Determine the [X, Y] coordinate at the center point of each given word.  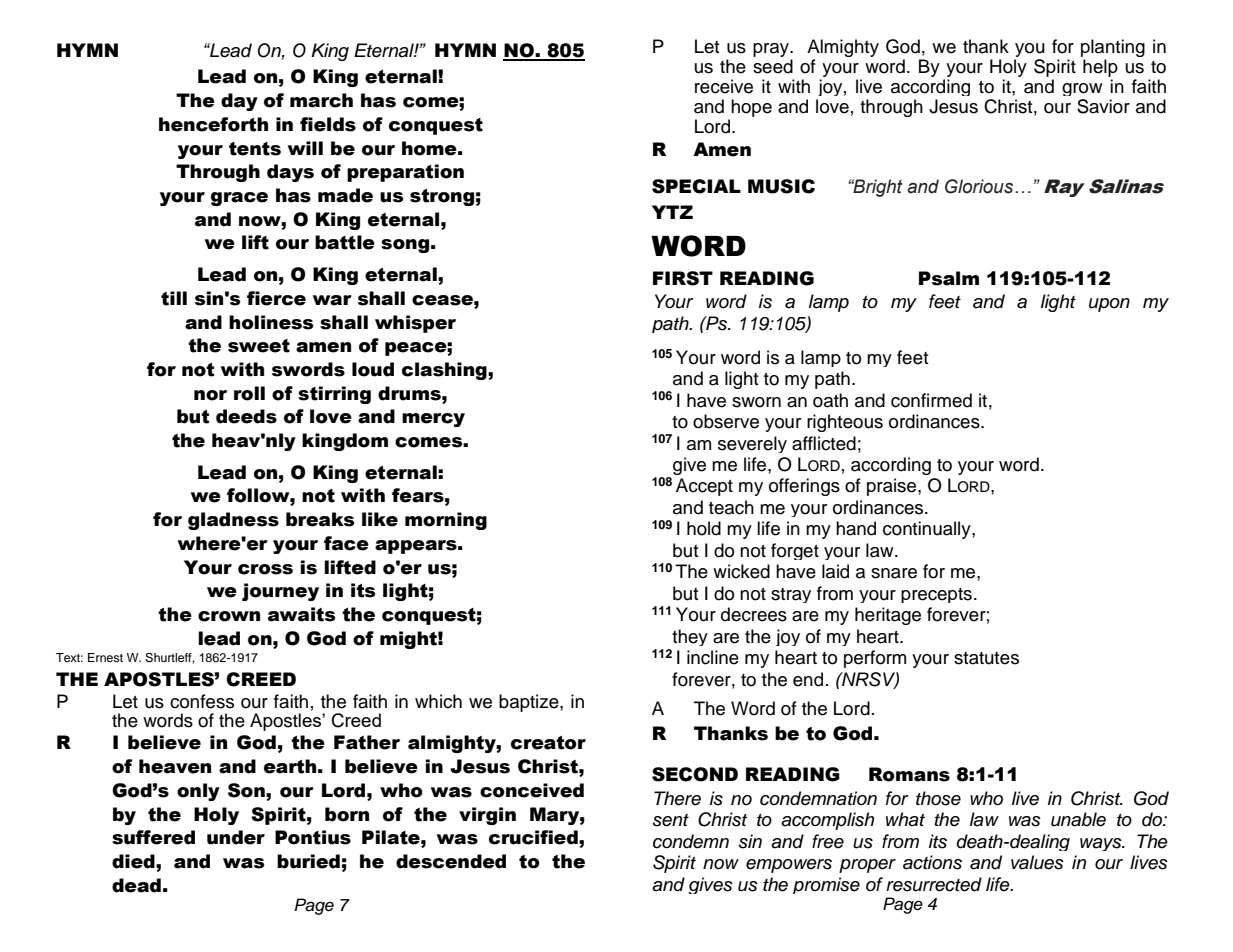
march [321, 100]
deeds [246, 416]
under [236, 837]
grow [1082, 91]
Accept [704, 487]
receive [724, 86]
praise [893, 487]
